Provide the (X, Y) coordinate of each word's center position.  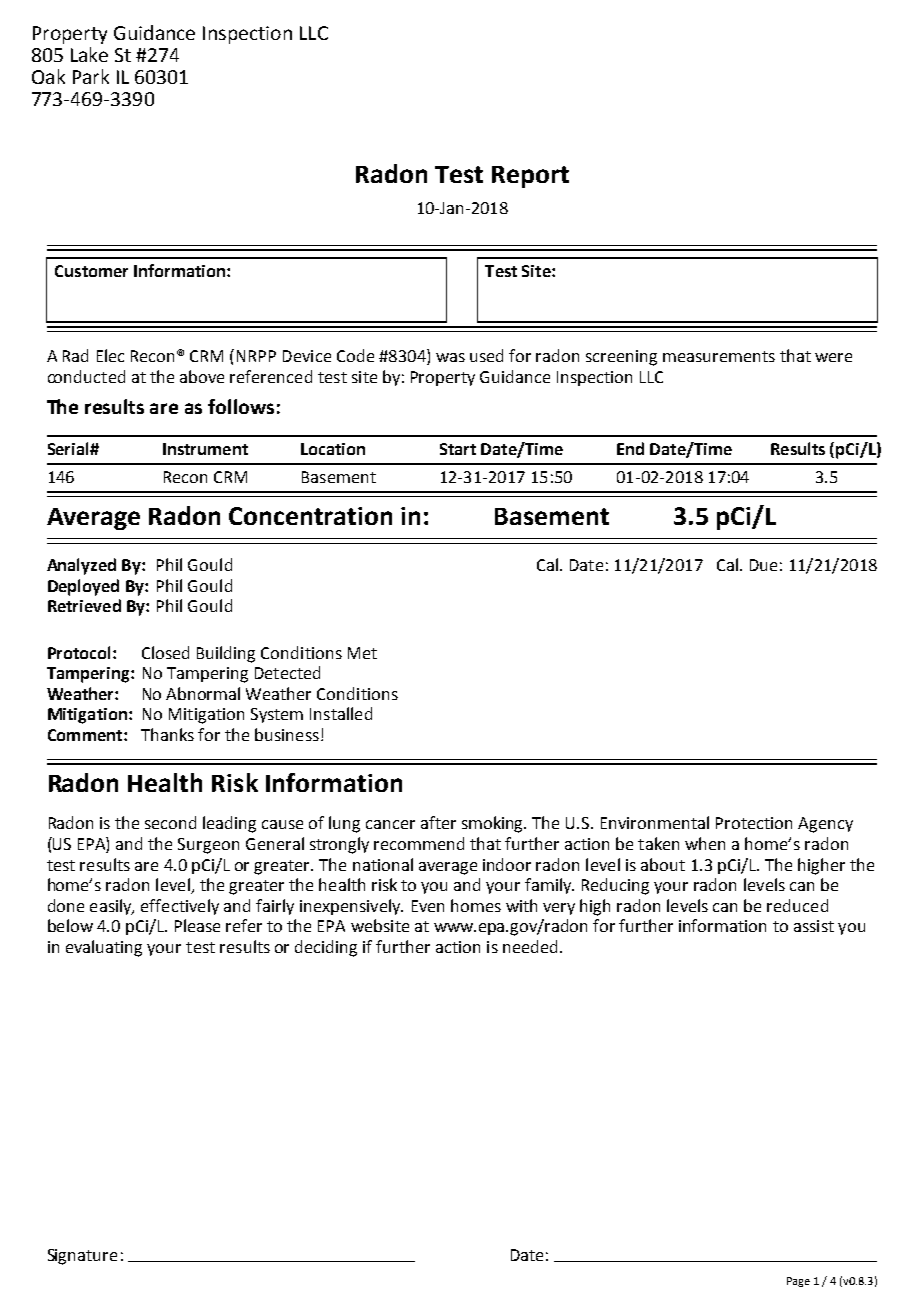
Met (362, 653)
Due (763, 565)
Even (428, 906)
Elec (110, 355)
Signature (82, 1257)
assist (814, 926)
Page (798, 1282)
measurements (719, 356)
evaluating (104, 948)
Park (91, 76)
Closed (165, 652)
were (833, 357)
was (450, 357)
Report (530, 177)
